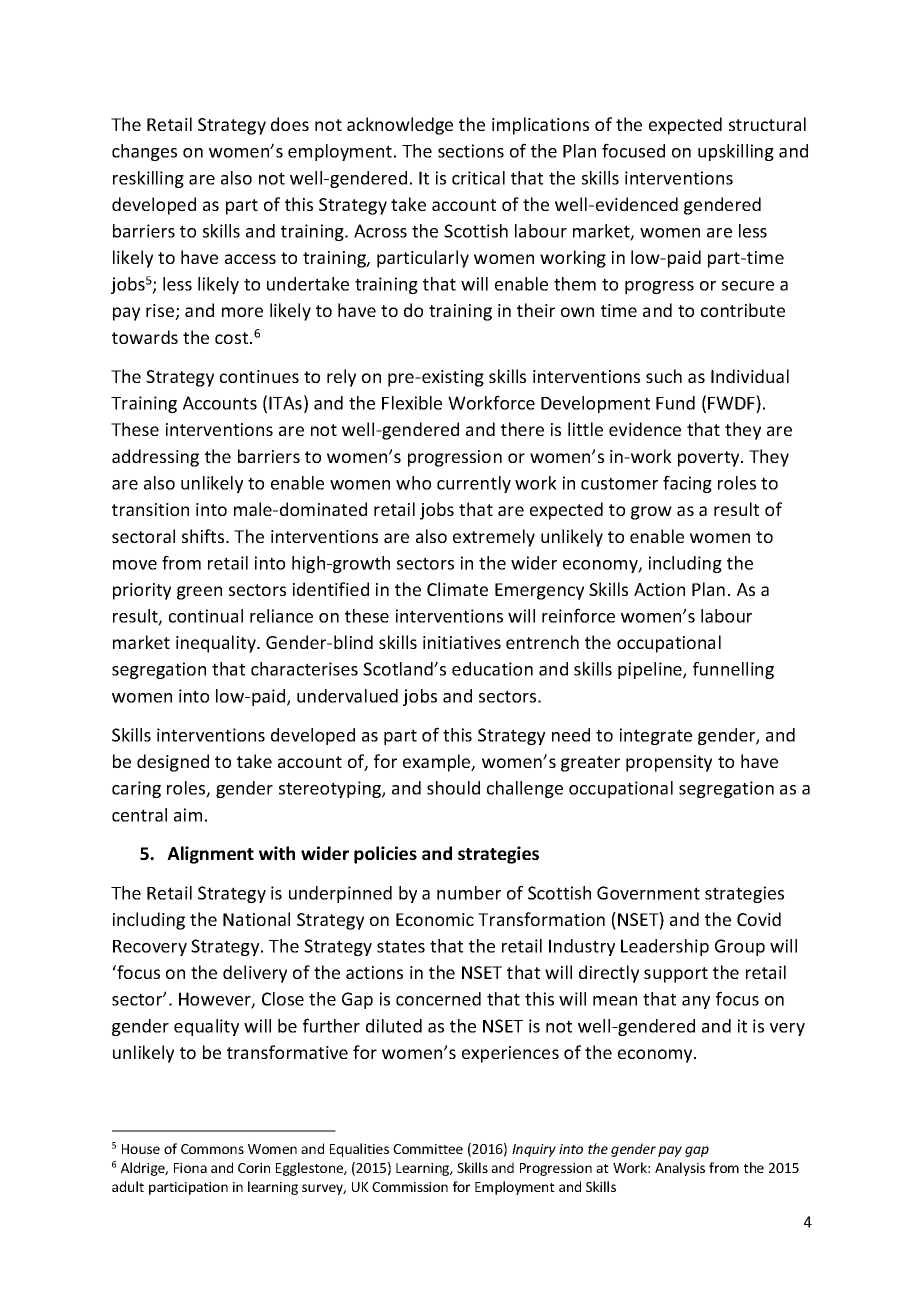  What do you see at coordinates (206, 616) in the screenshot?
I see `continual` at bounding box center [206, 616].
